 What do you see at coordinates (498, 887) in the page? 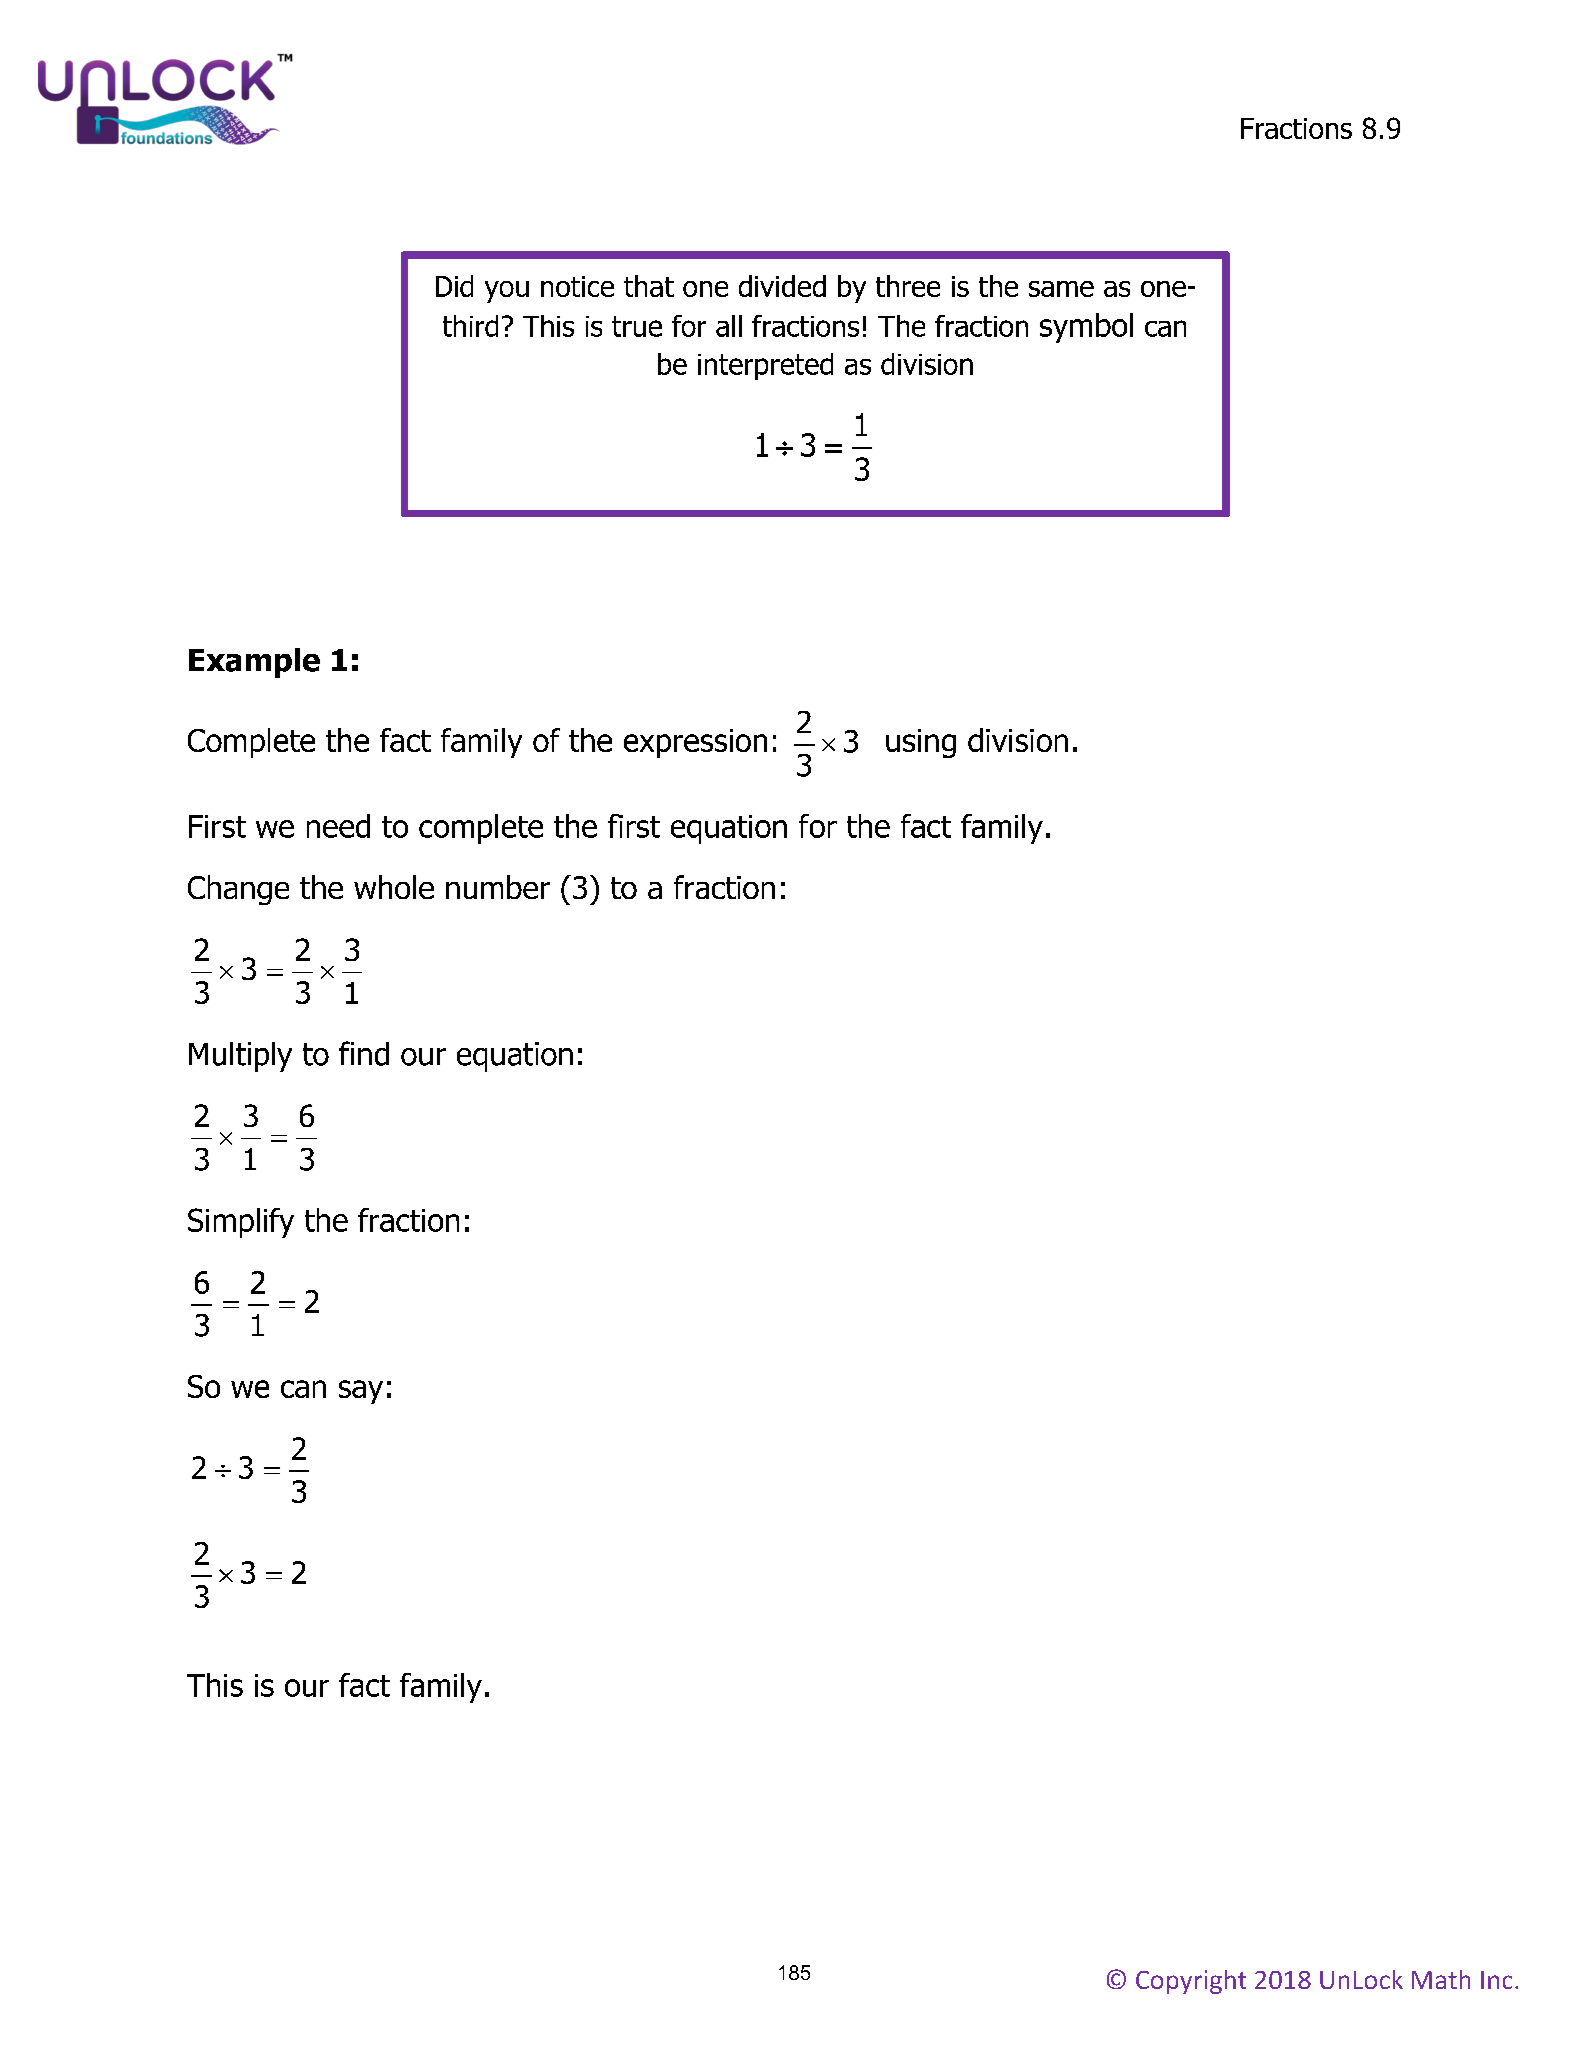
I see `number` at bounding box center [498, 887].
